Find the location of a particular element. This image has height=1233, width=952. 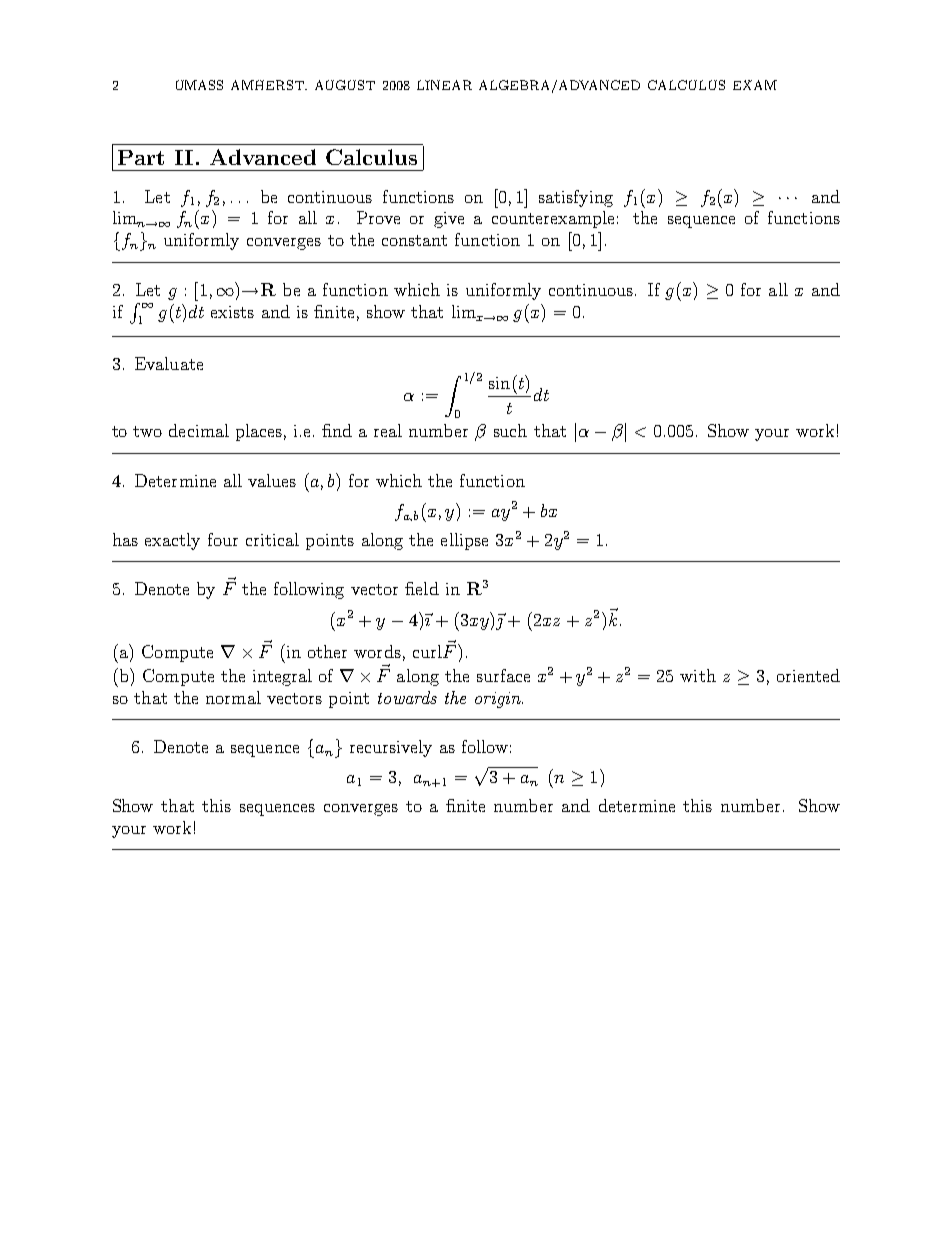

give is located at coordinates (449, 220).
